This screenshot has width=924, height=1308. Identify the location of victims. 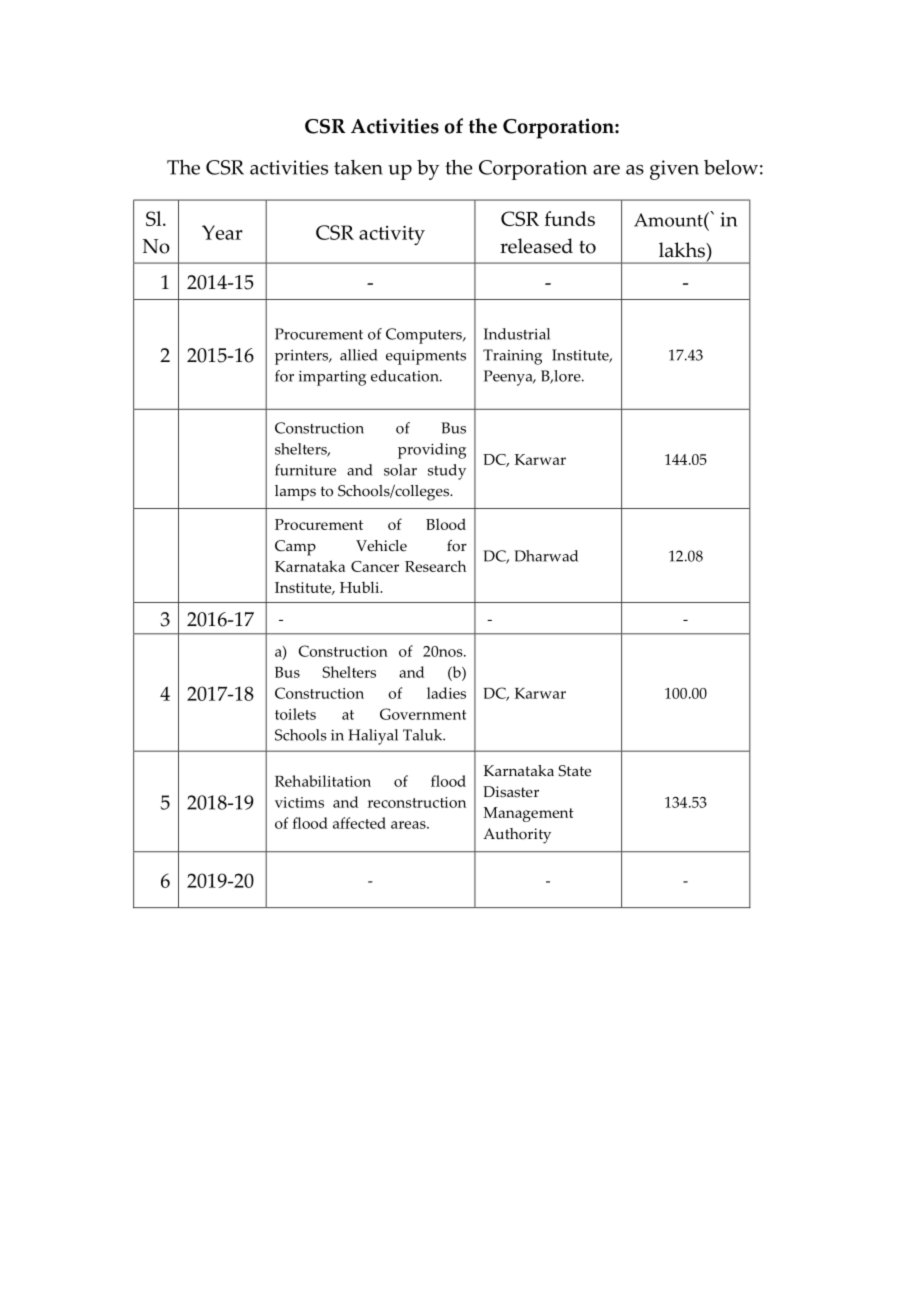
(299, 802).
